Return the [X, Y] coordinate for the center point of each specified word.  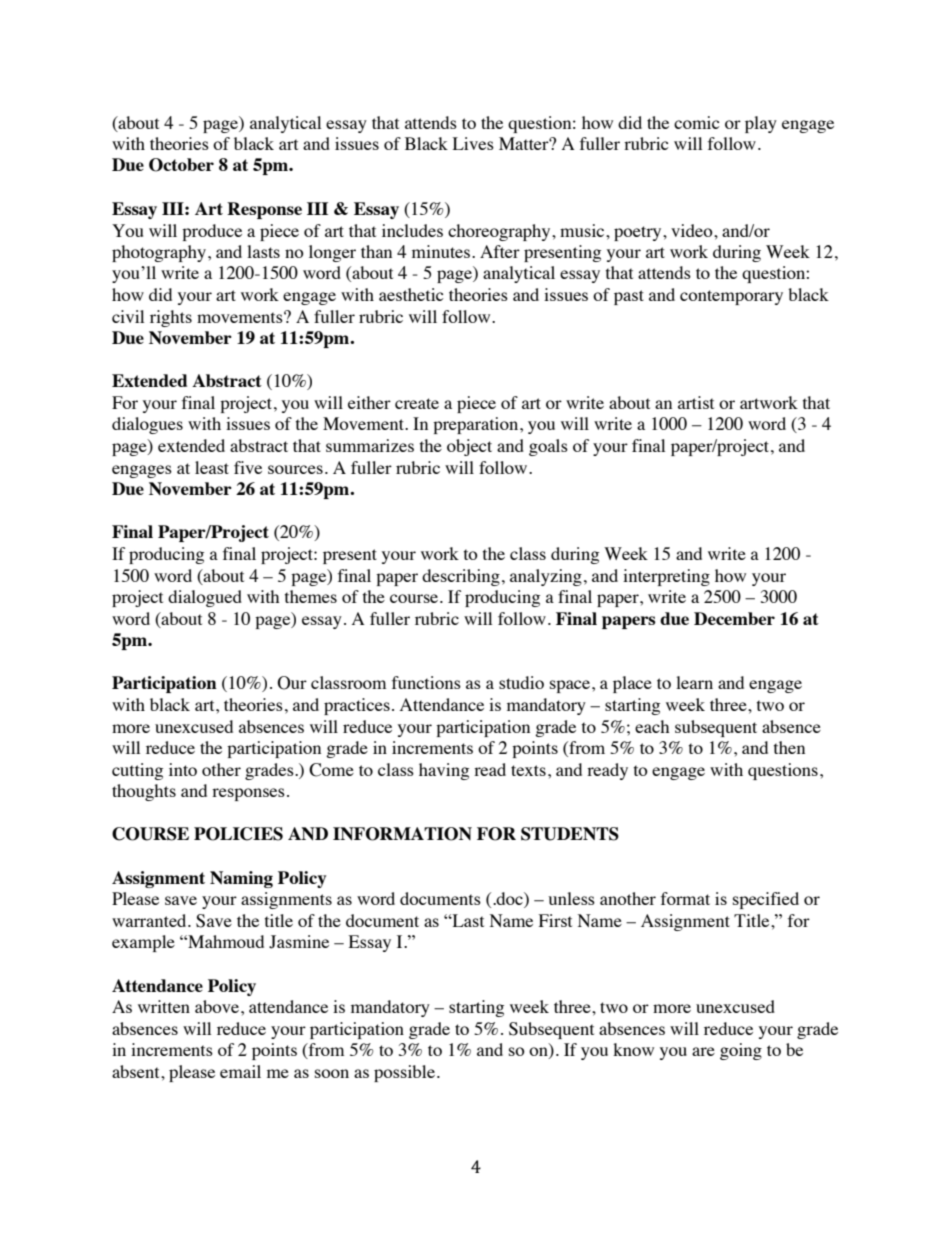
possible [406, 1073]
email [240, 1071]
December [734, 618]
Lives [473, 143]
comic [697, 122]
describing [461, 577]
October [181, 165]
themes [311, 596]
